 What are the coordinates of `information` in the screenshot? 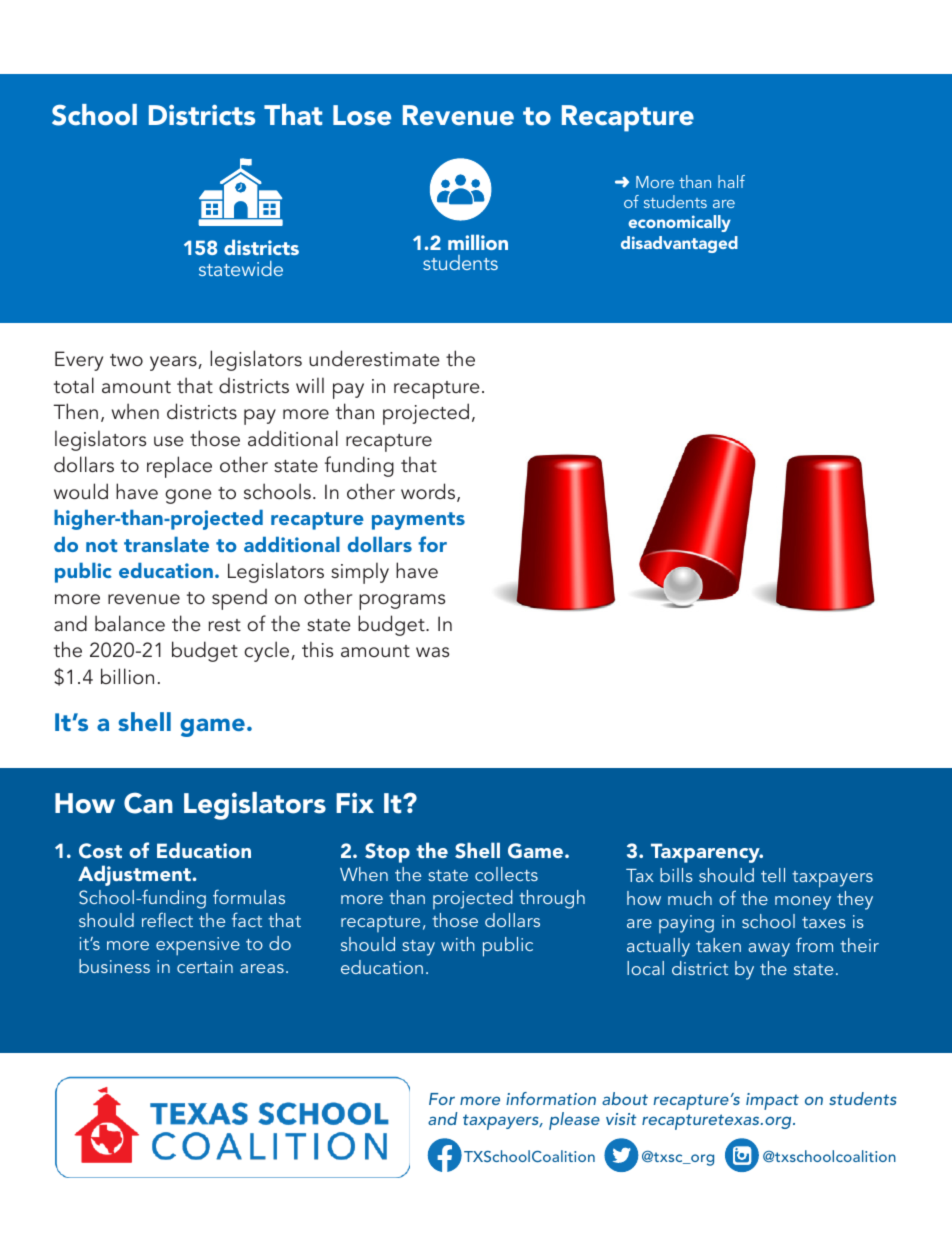 It's located at (551, 1098).
